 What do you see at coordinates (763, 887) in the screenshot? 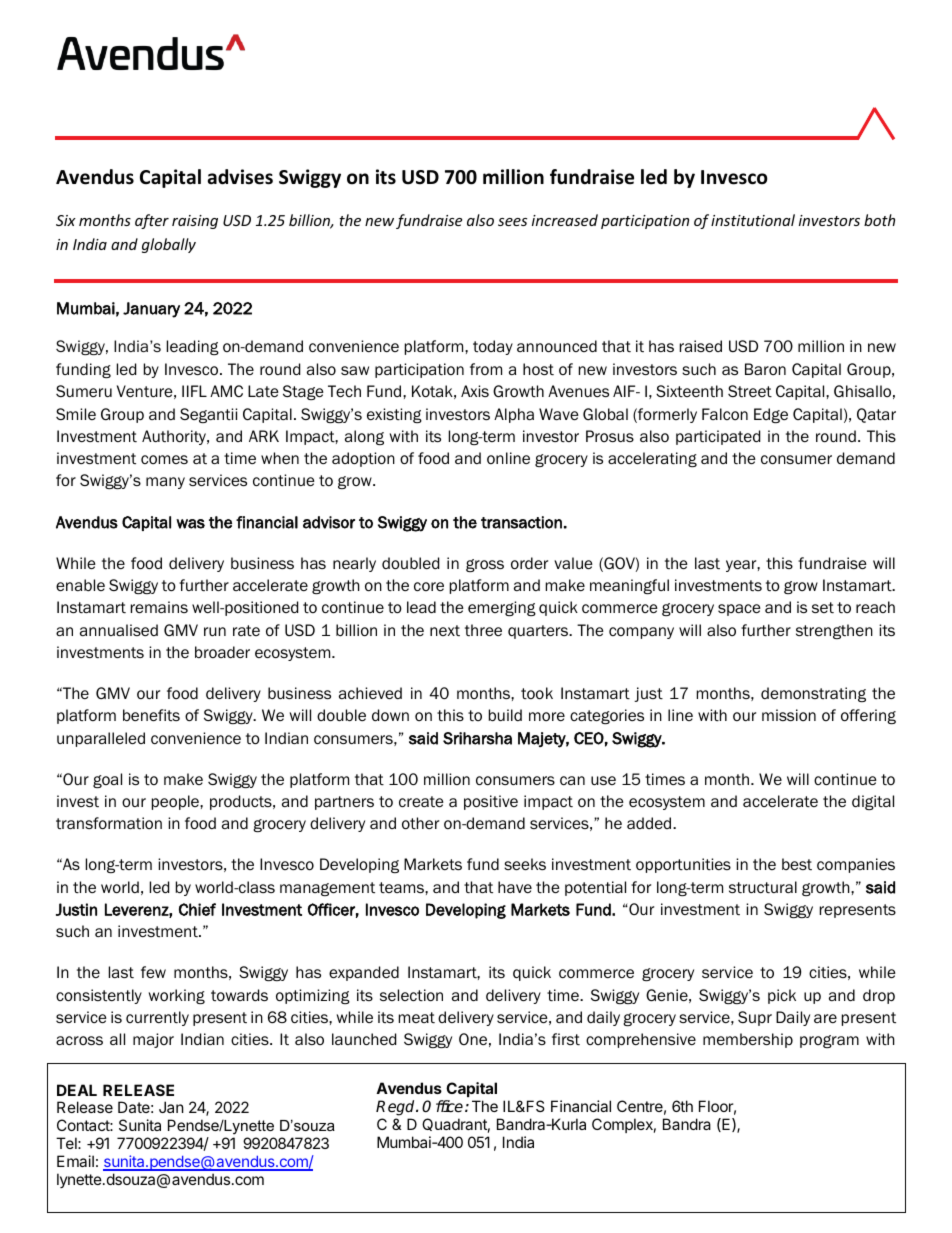
I see `structural` at bounding box center [763, 887].
